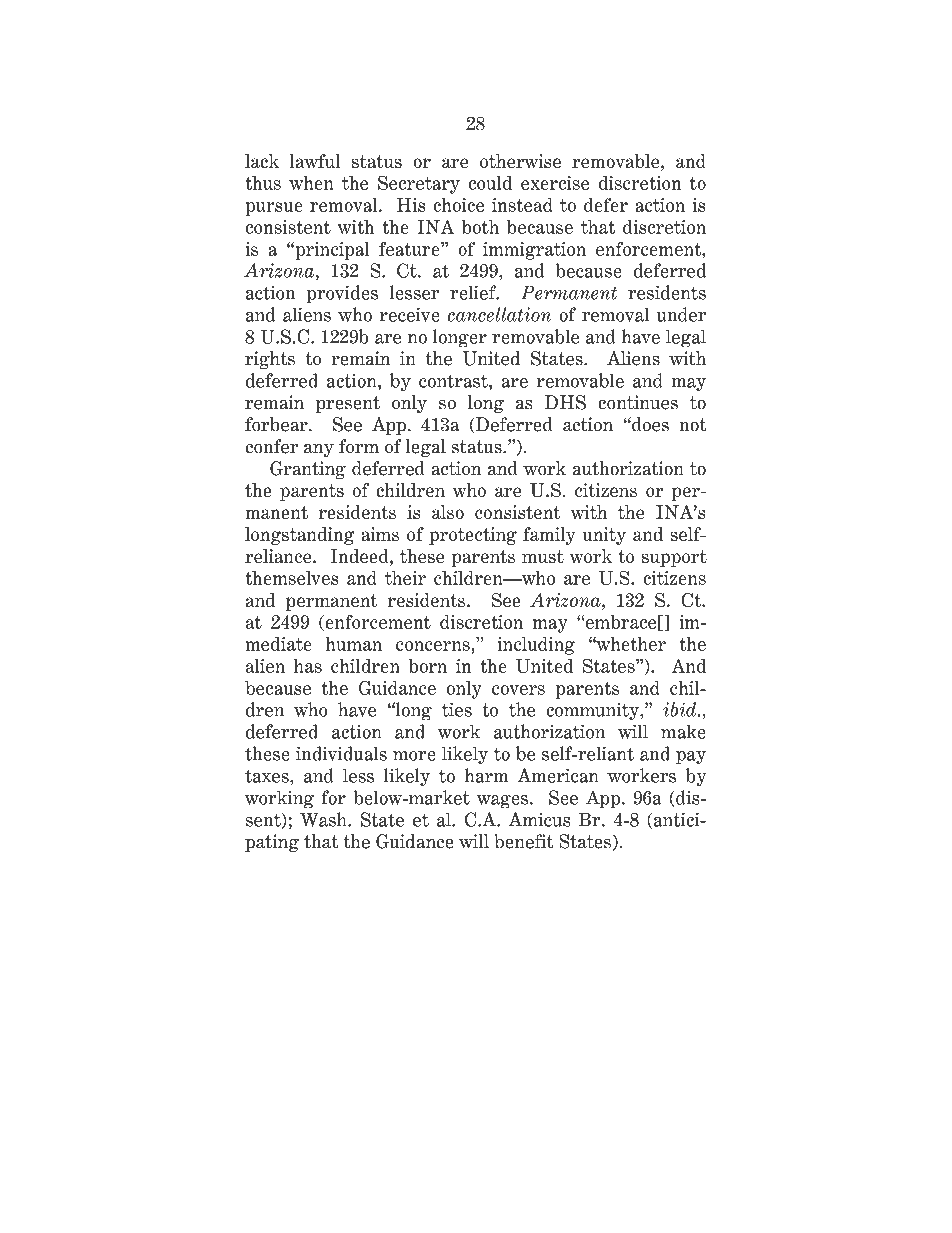  What do you see at coordinates (311, 183) in the page?
I see `when` at bounding box center [311, 183].
